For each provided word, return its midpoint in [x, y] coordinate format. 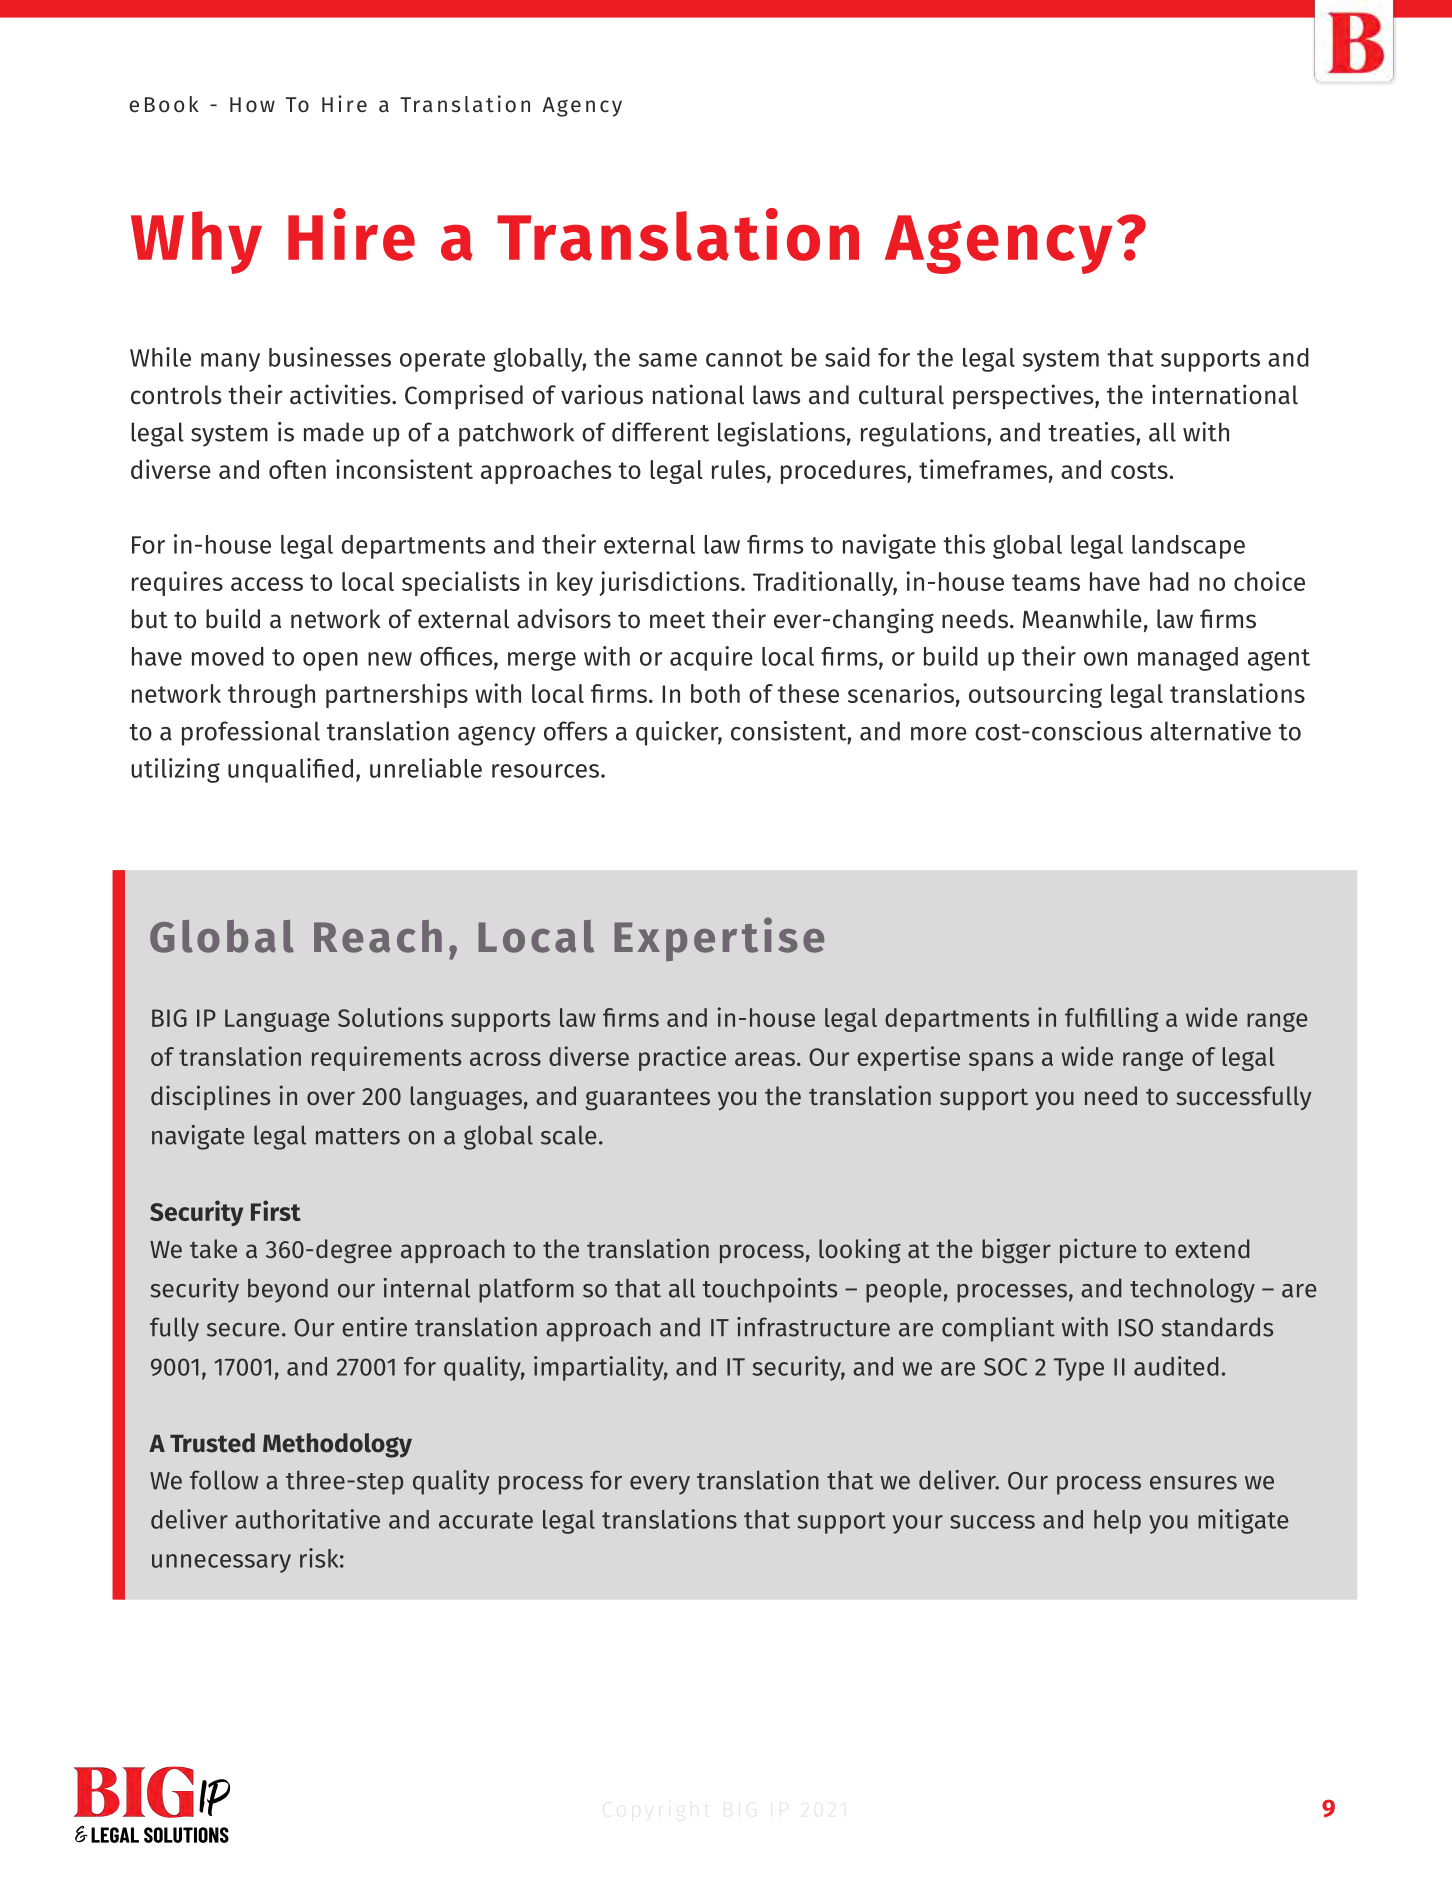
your [918, 1524]
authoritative [307, 1519]
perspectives [1023, 396]
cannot [744, 358]
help [1117, 1522]
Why [196, 242]
